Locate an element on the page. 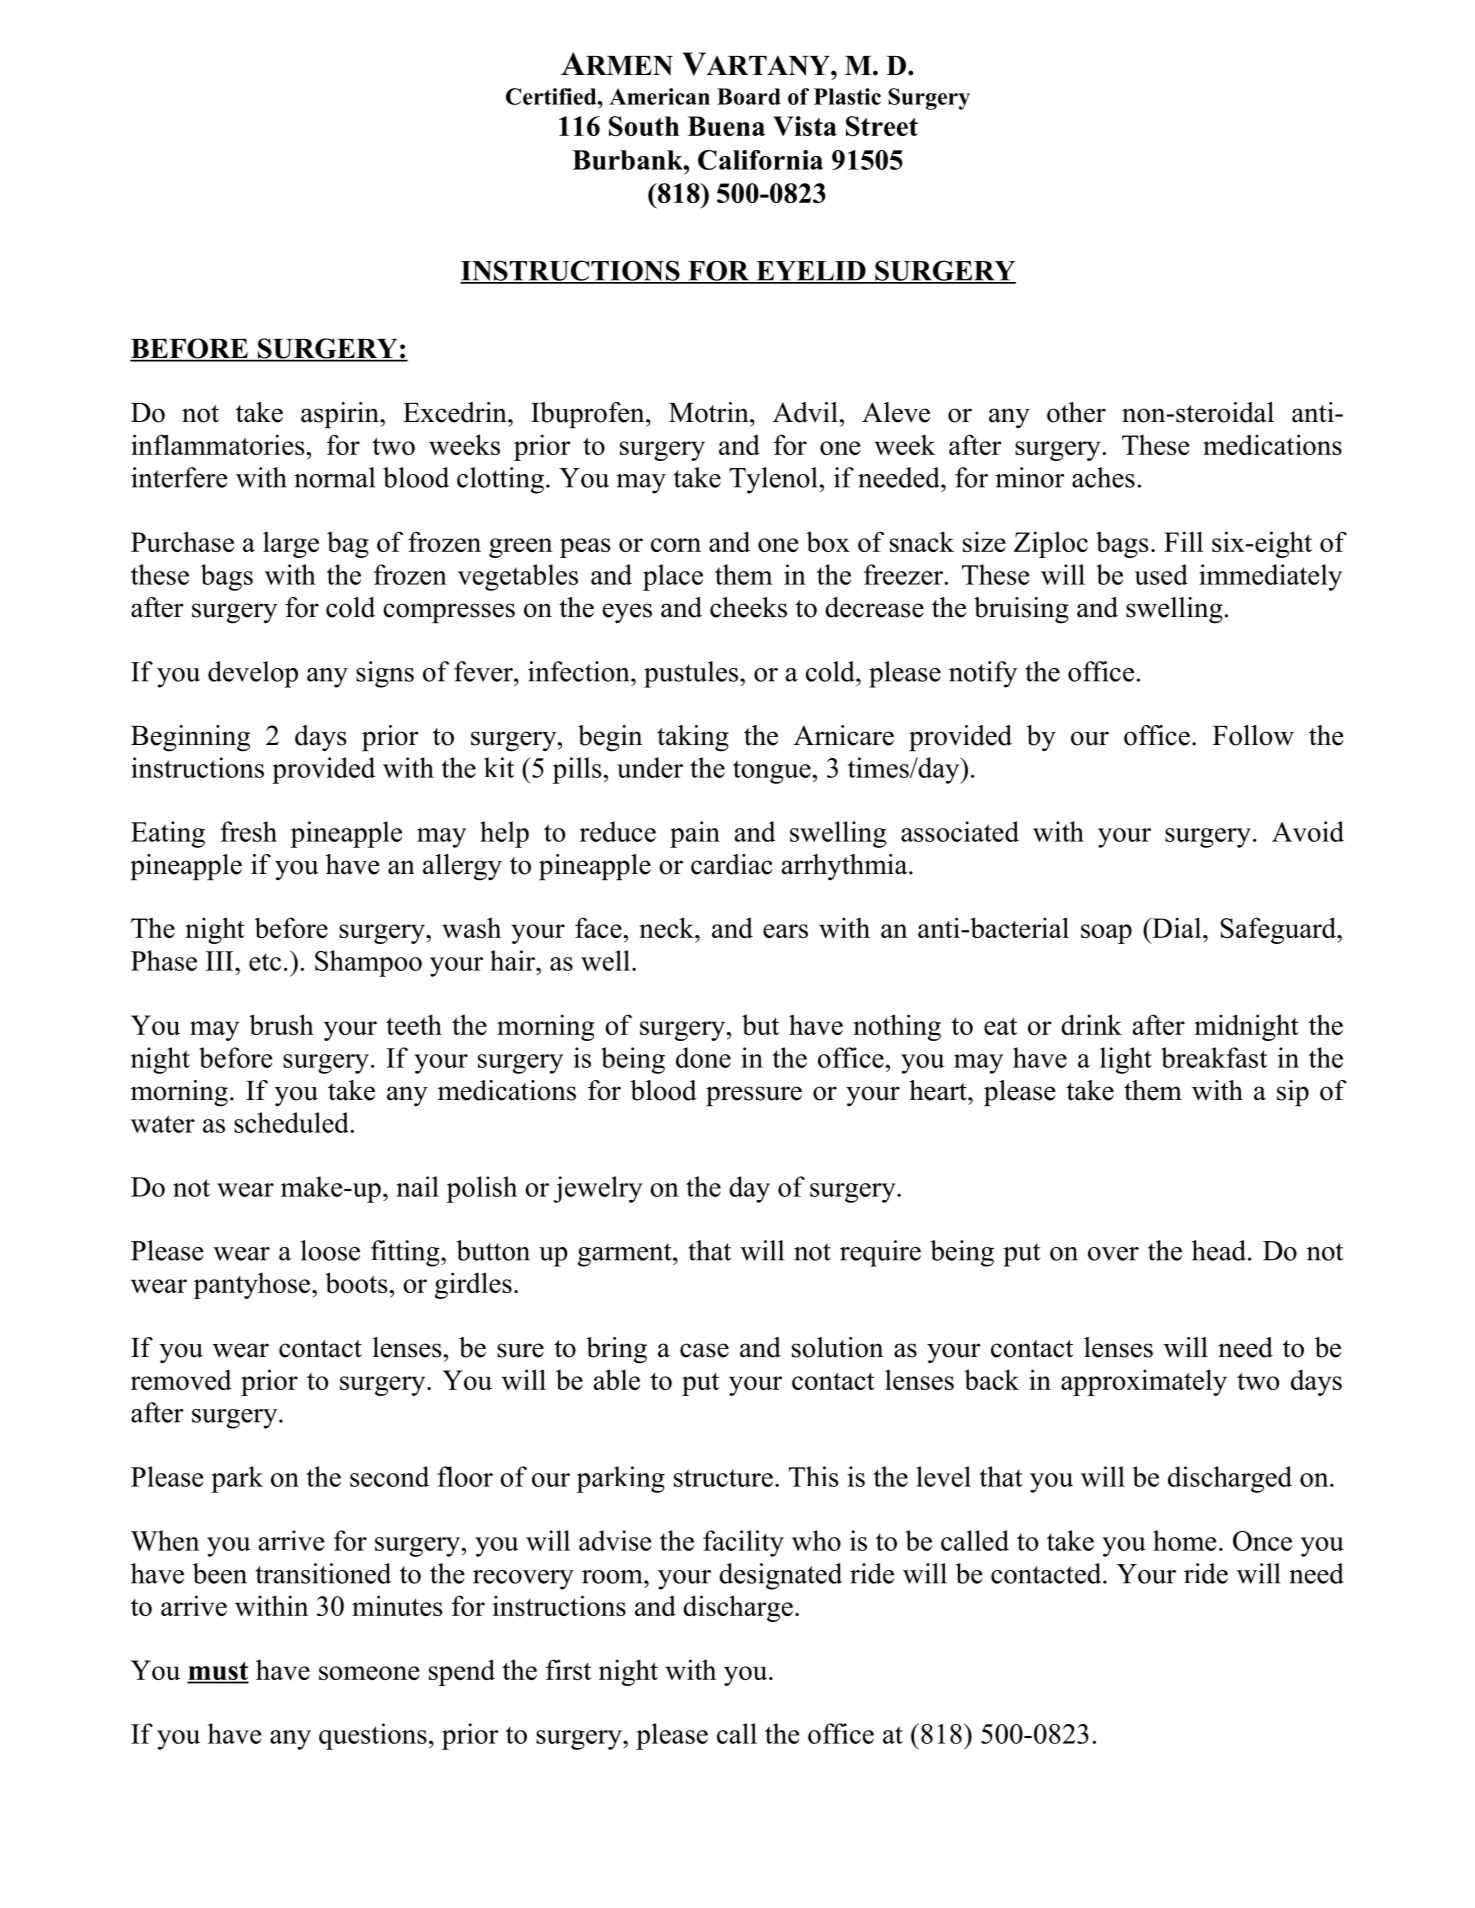 This image has width=1475, height=1908. Dial is located at coordinates (1177, 927).
